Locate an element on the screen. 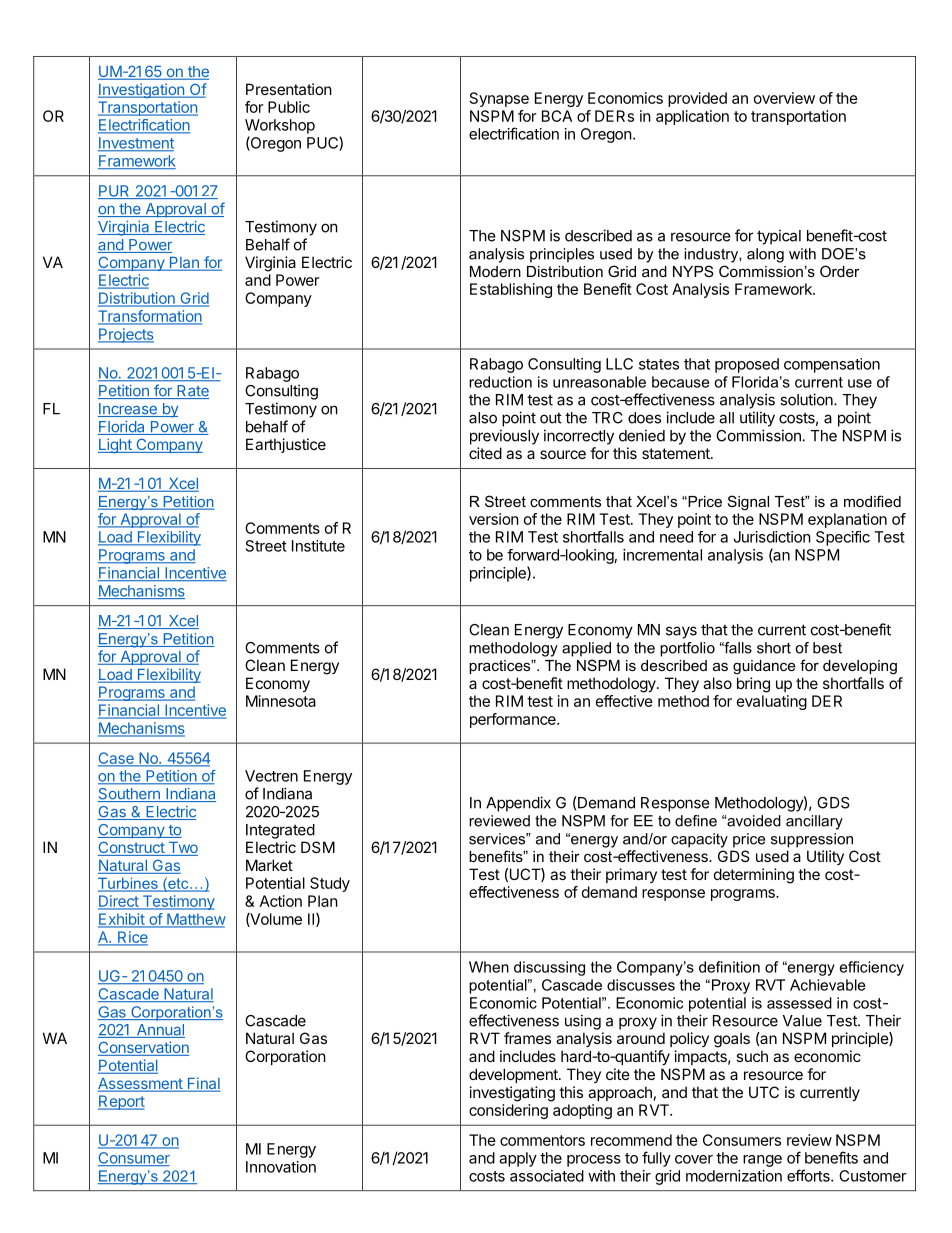  Innovation is located at coordinates (281, 1167).
